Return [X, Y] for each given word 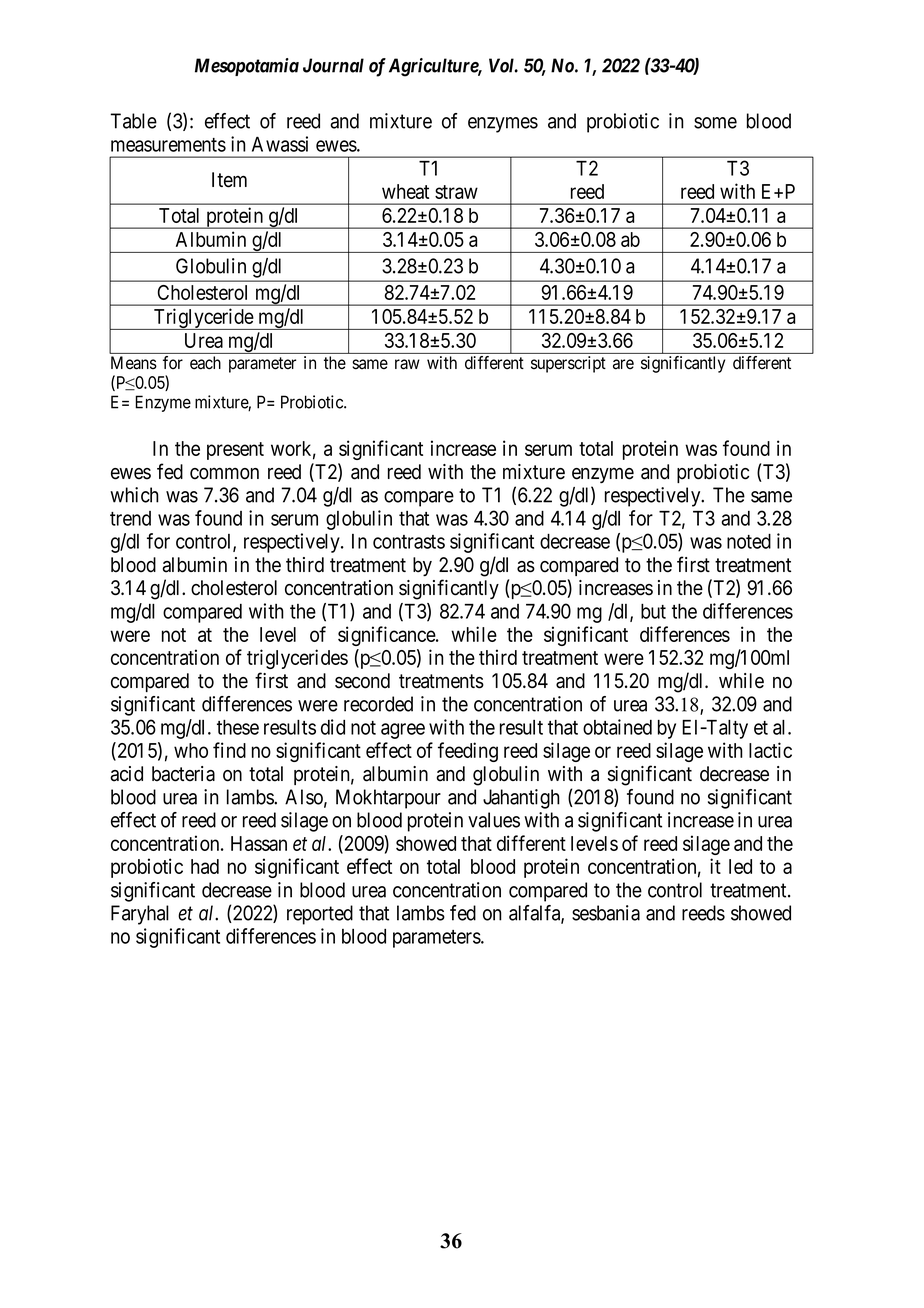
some [715, 123]
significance [387, 636]
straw [456, 192]
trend [130, 518]
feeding [468, 752]
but [653, 611]
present [235, 451]
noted [749, 541]
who [191, 750]
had [205, 866]
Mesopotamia [247, 67]
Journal [333, 65]
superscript [568, 364]
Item [229, 180]
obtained [617, 727]
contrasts [409, 542]
